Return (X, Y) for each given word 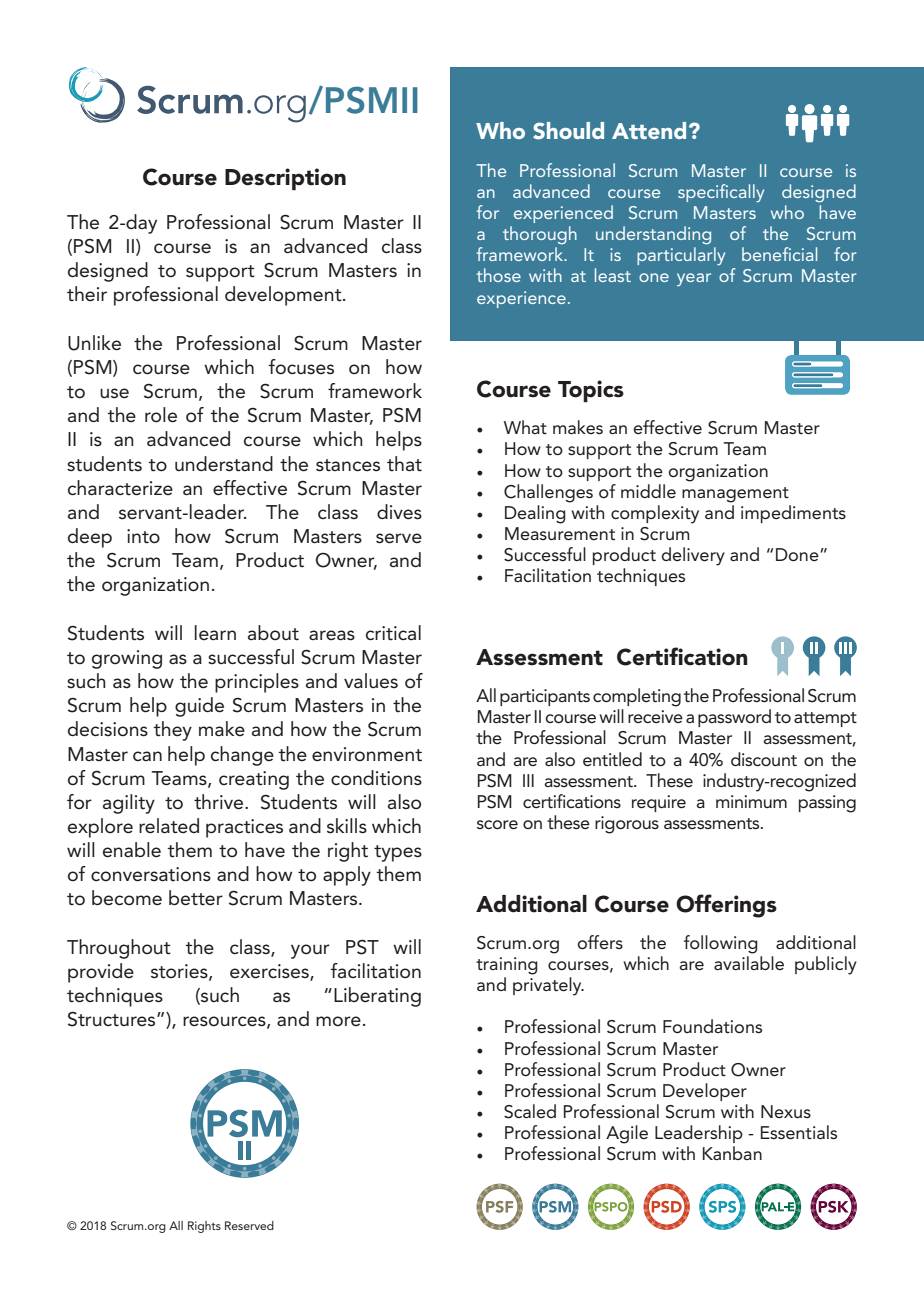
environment (367, 754)
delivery (693, 556)
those (498, 275)
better (196, 898)
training (507, 966)
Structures (113, 1019)
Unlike (94, 343)
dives (399, 512)
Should (568, 131)
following (721, 944)
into (143, 536)
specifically (721, 193)
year (694, 279)
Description (285, 179)
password (734, 718)
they (172, 731)
